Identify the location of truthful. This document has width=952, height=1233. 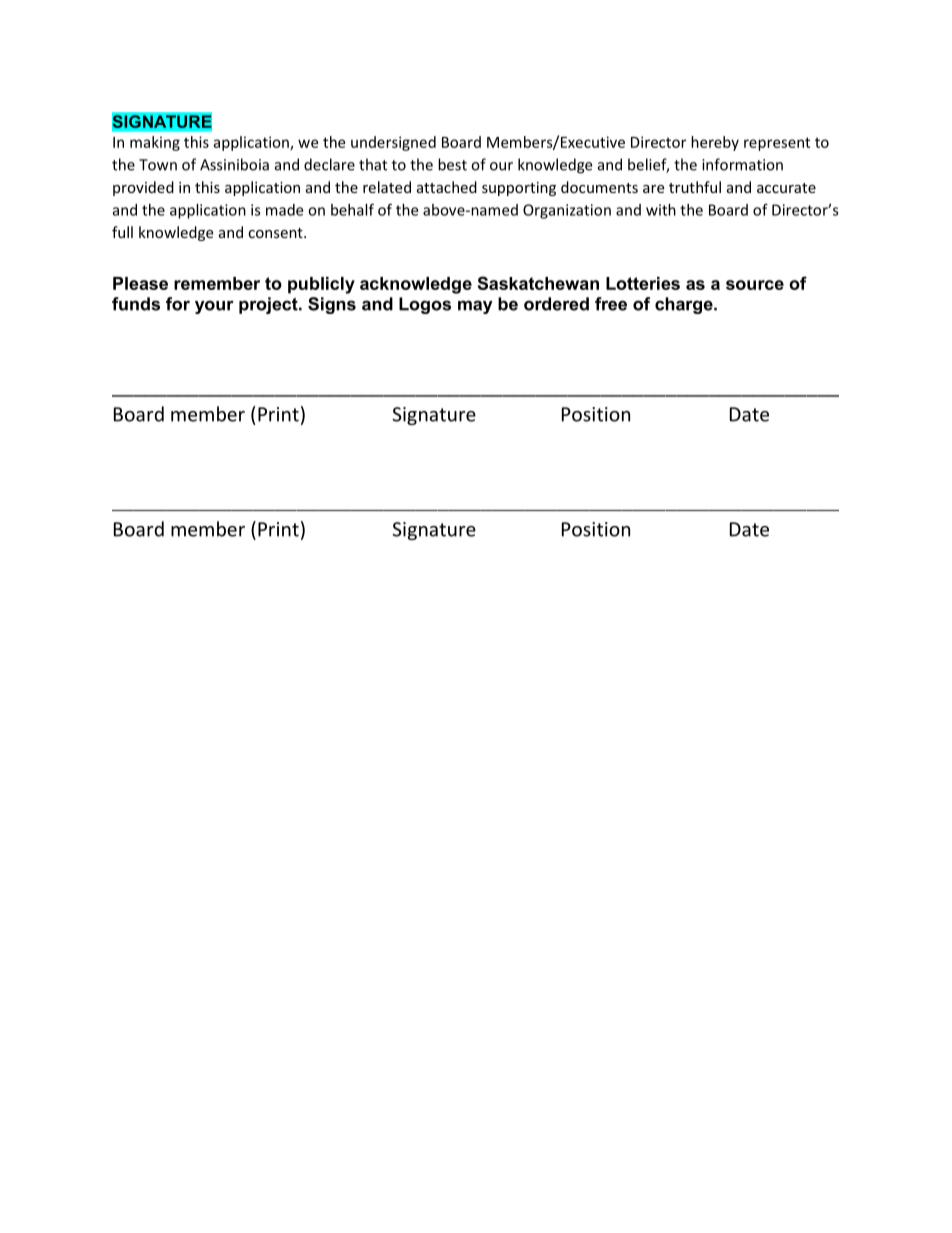
(695, 187).
